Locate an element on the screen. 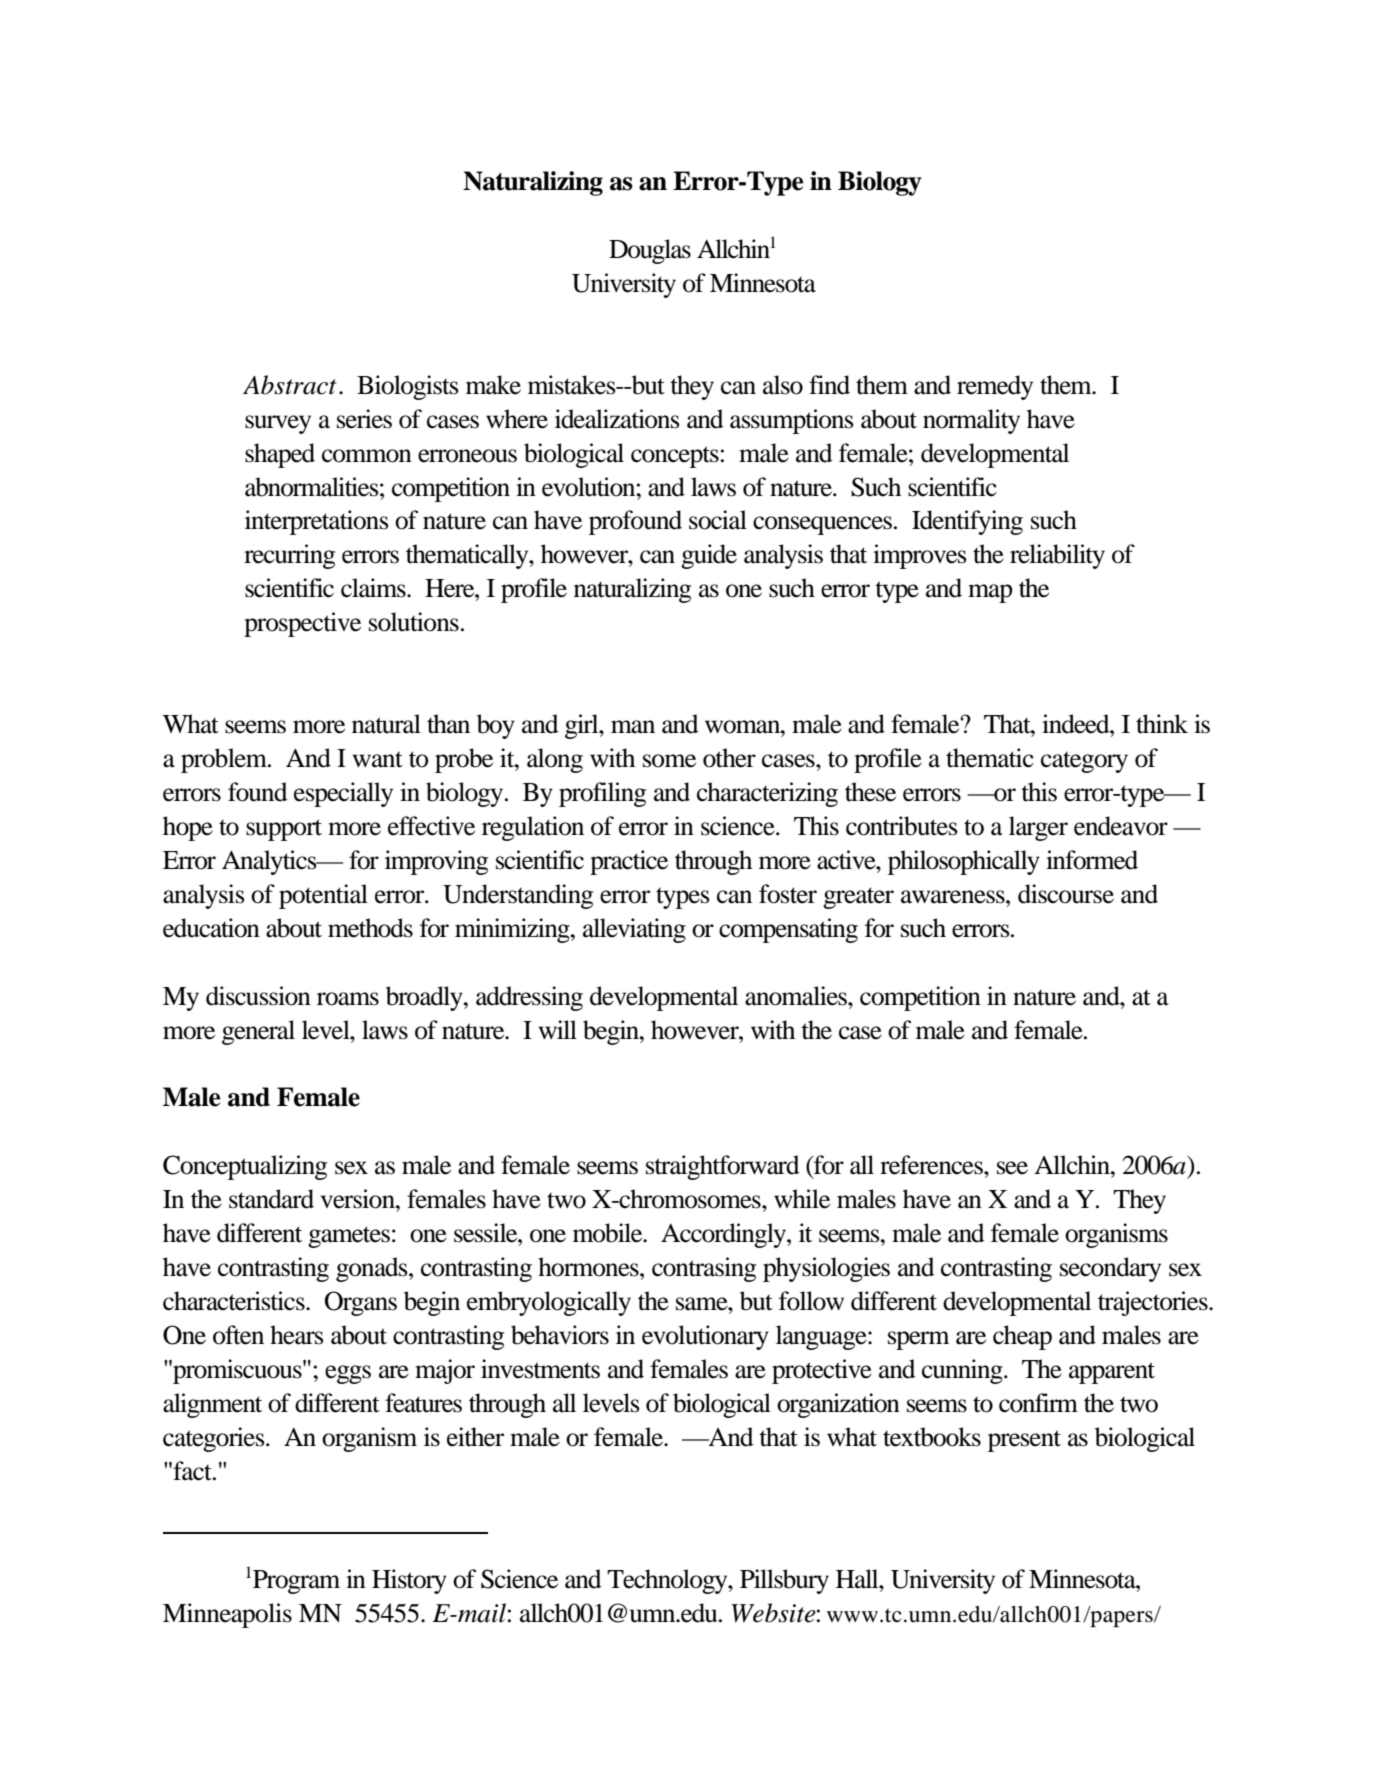 The height and width of the screenshot is (1792, 1385). secondary is located at coordinates (1110, 1269).
